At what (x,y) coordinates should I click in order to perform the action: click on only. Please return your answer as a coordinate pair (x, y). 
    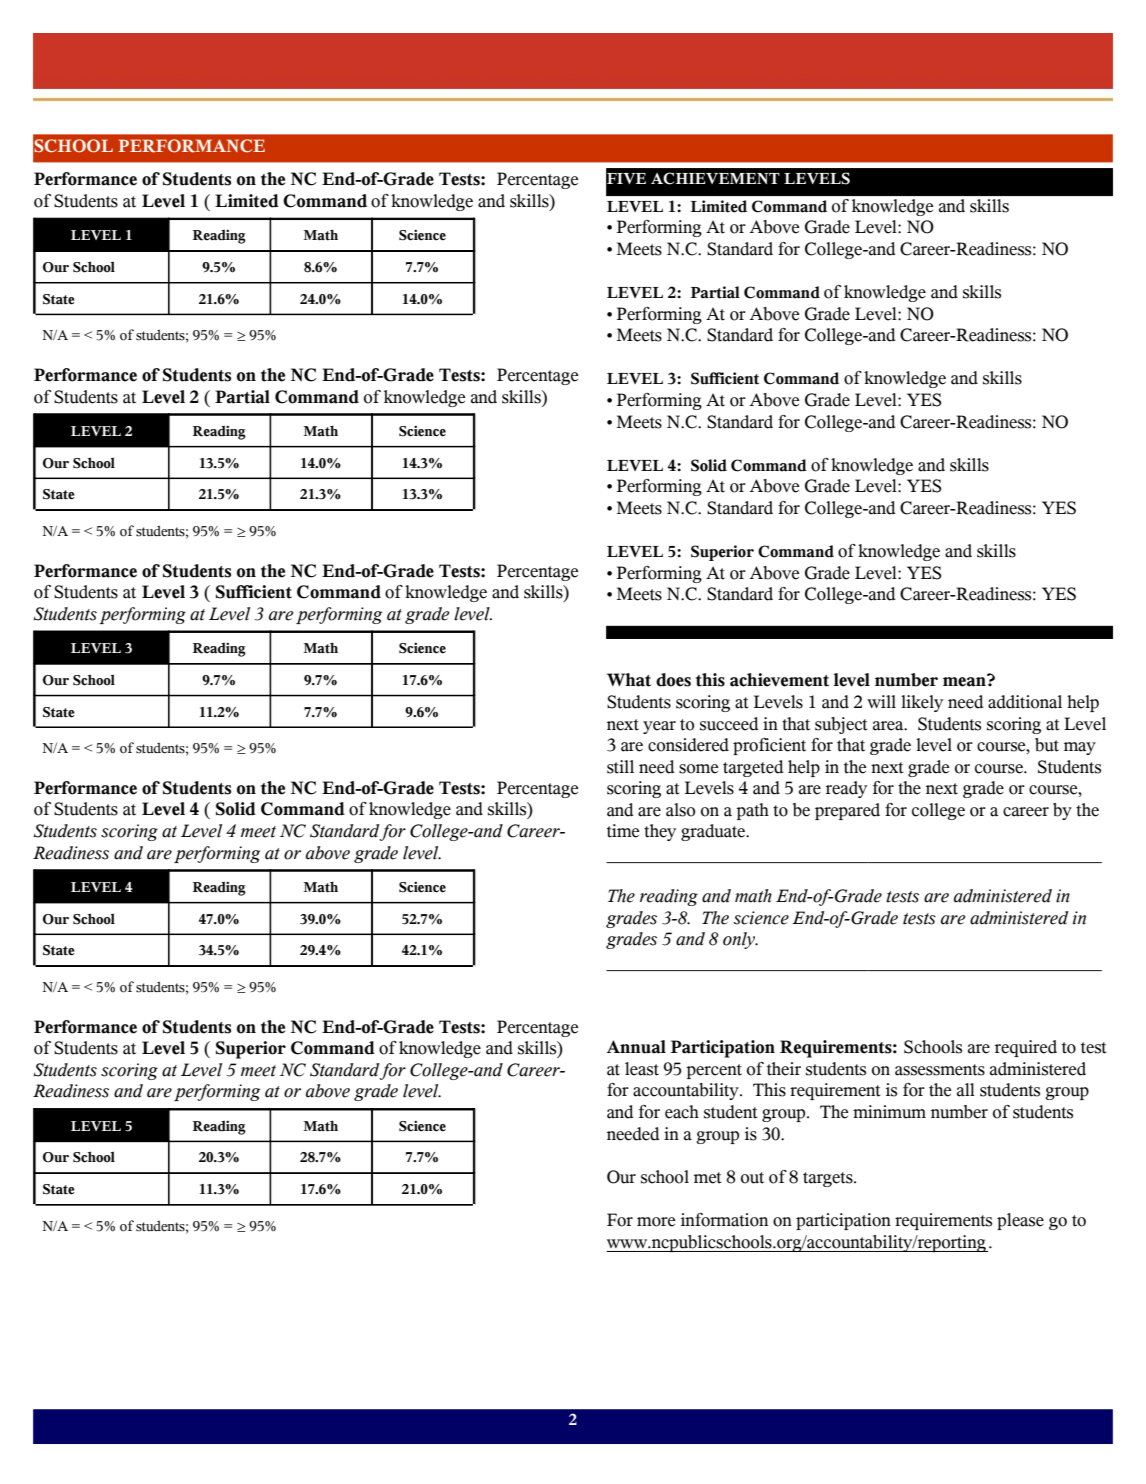
    Looking at the image, I should click on (740, 940).
